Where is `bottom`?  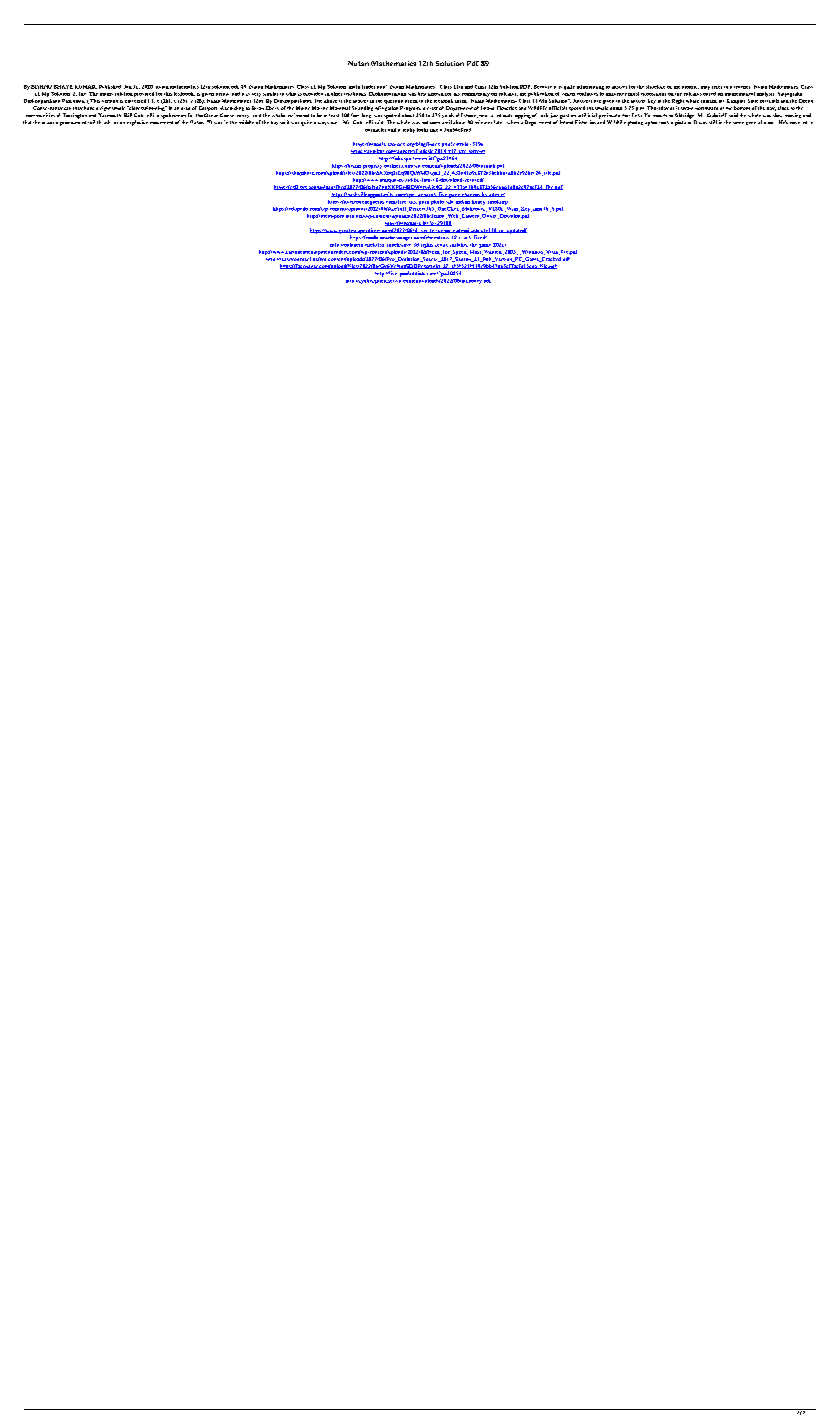 bottom is located at coordinates (742, 108).
